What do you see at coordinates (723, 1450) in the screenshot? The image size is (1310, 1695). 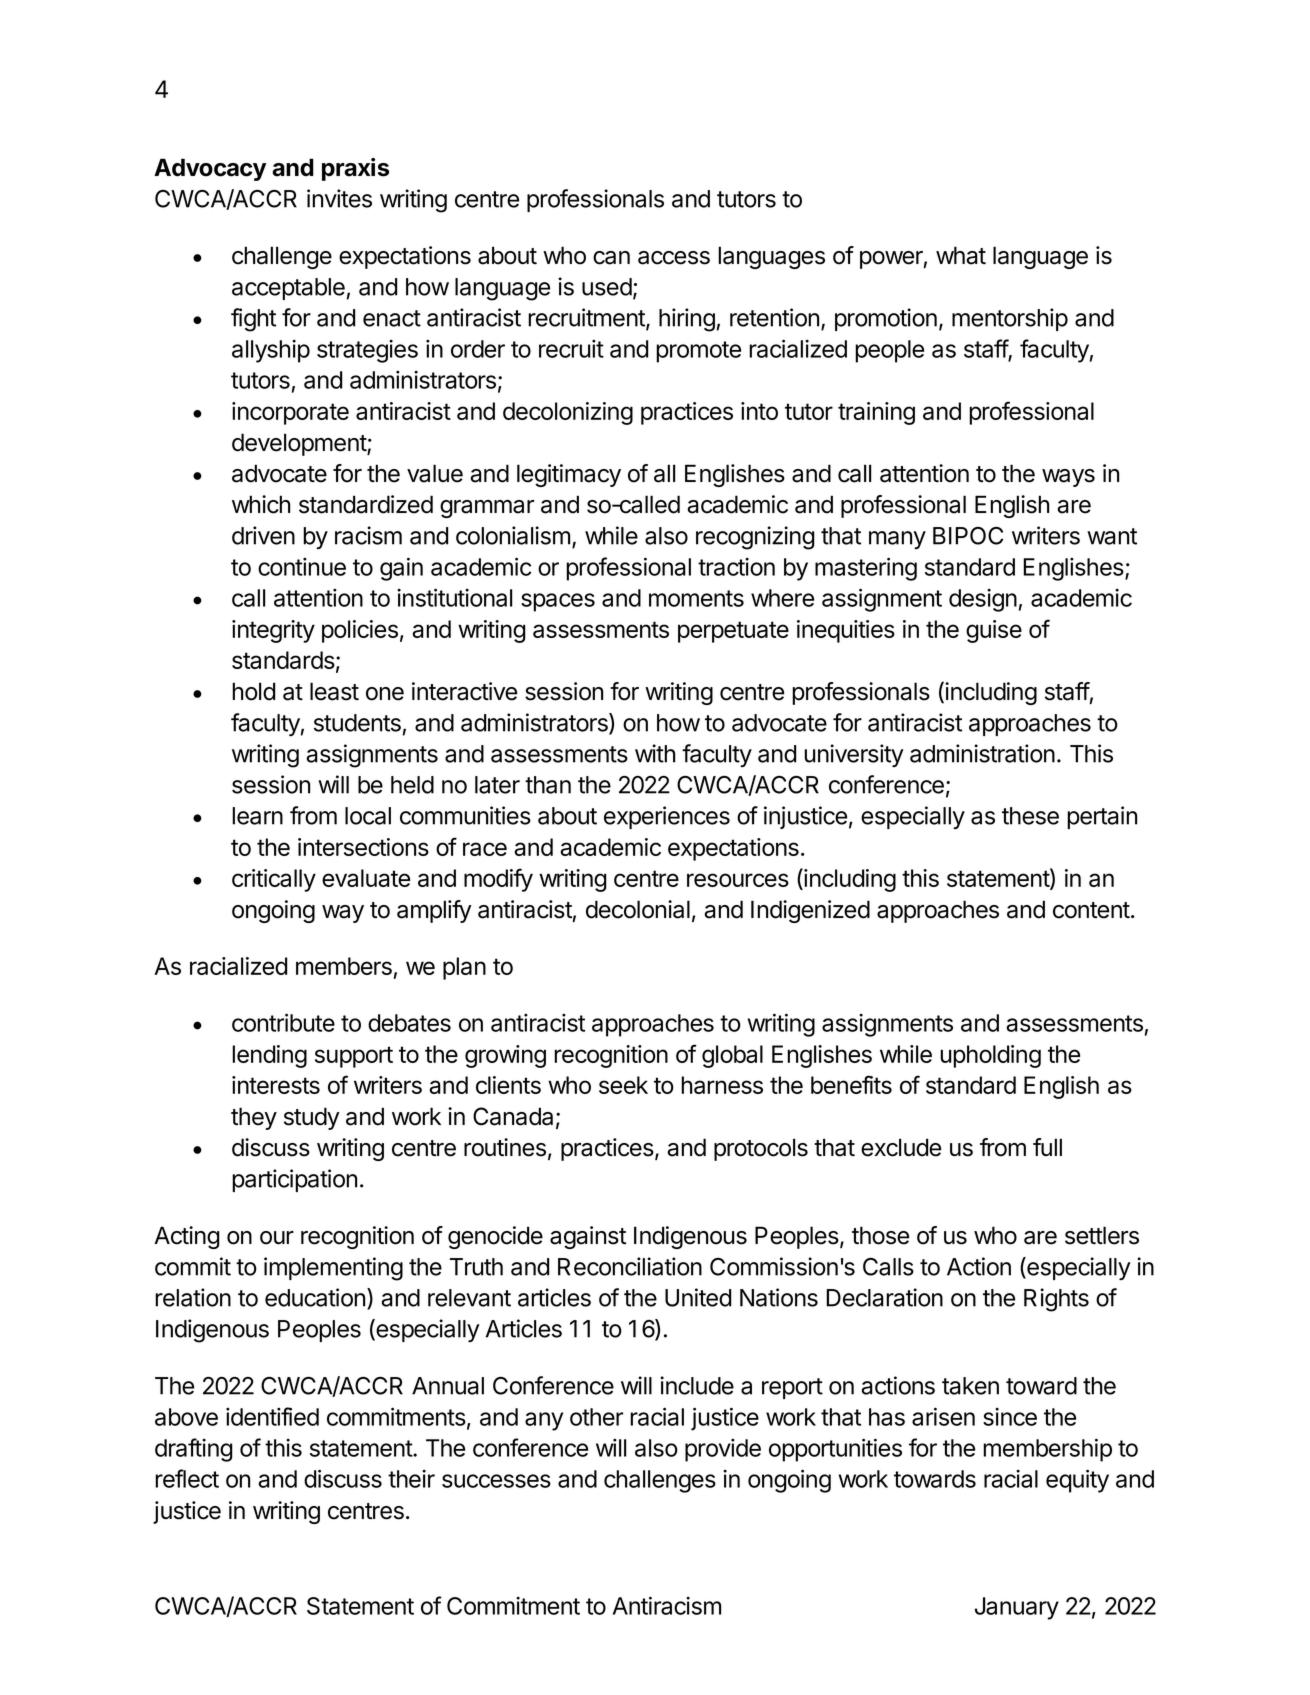 I see `provide` at bounding box center [723, 1450].
